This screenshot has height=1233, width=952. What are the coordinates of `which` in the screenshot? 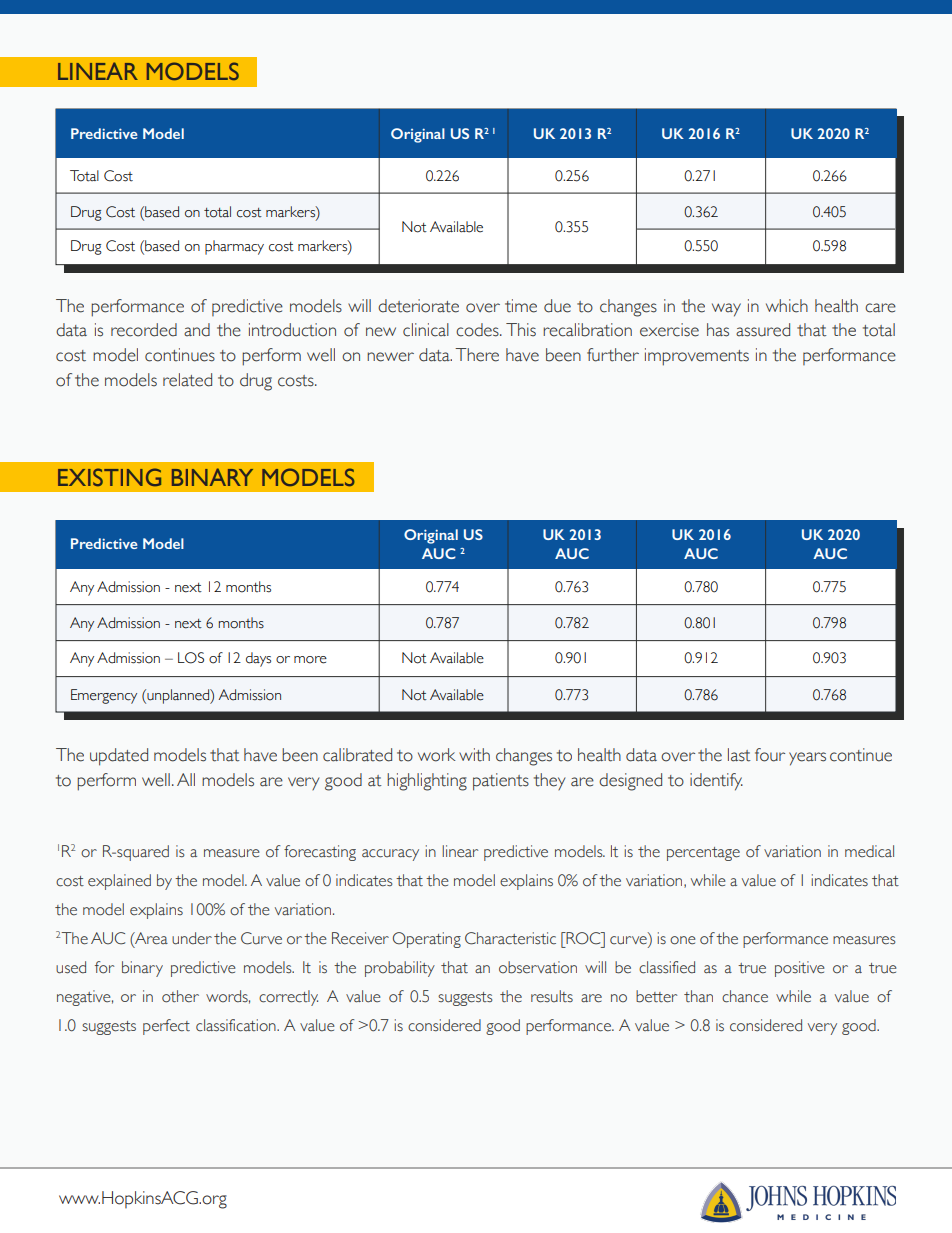 It's located at (787, 306).
